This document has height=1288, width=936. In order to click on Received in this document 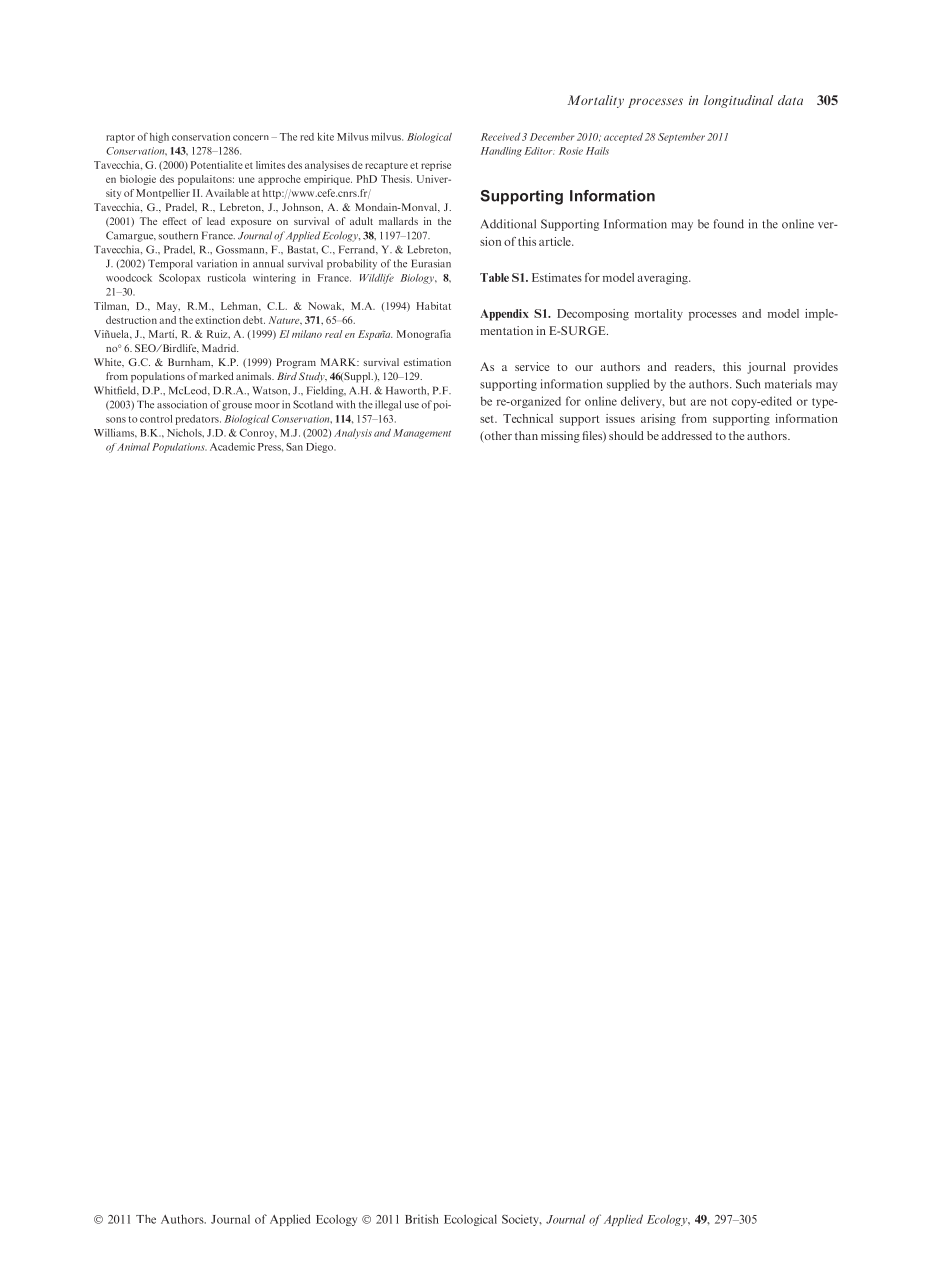, I will do `click(501, 137)`.
